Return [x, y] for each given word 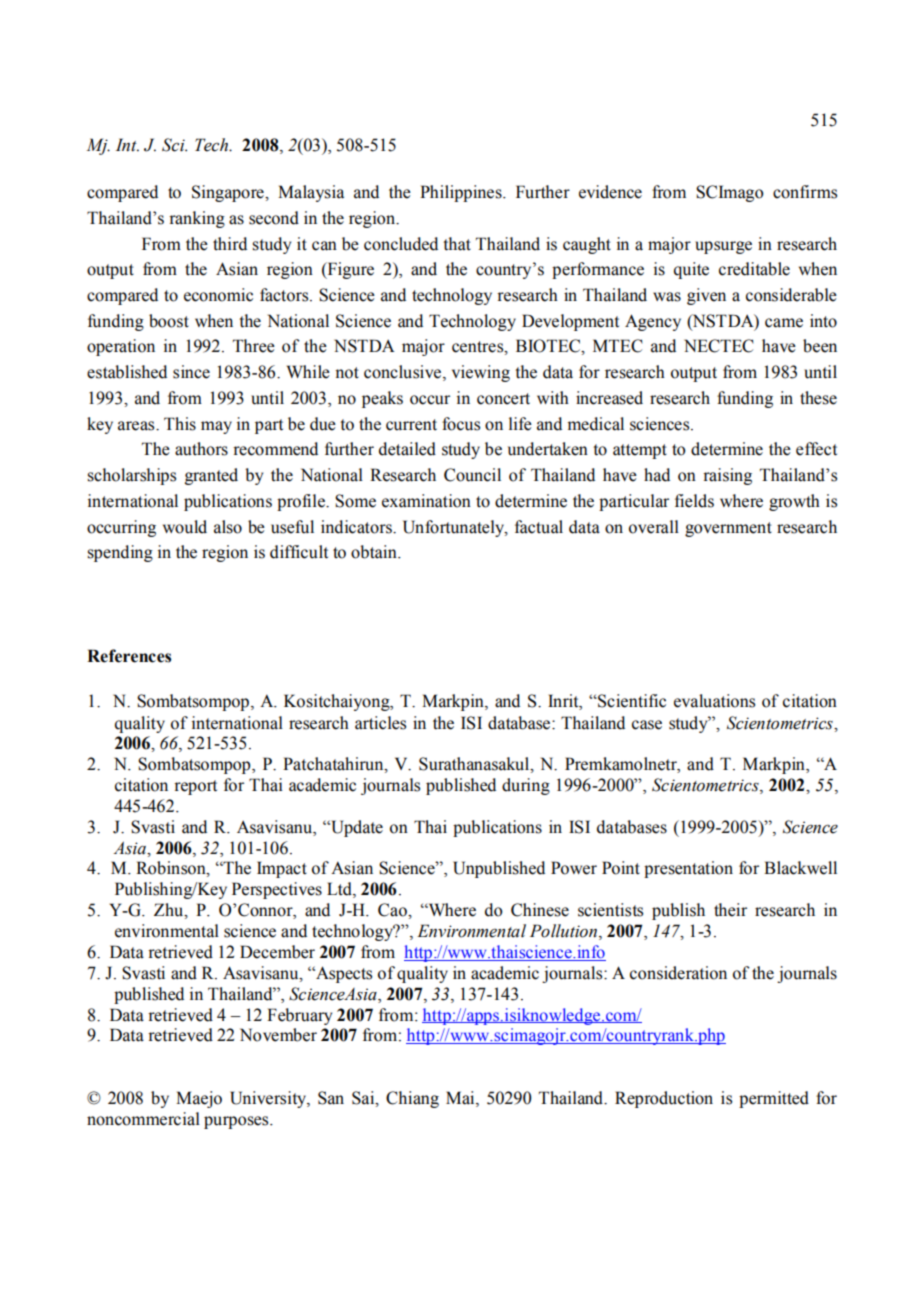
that [457, 244]
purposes [237, 1122]
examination [426, 501]
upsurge [723, 247]
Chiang [412, 1099]
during [526, 786]
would [185, 527]
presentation [688, 869]
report [195, 787]
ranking [197, 219]
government [728, 529]
